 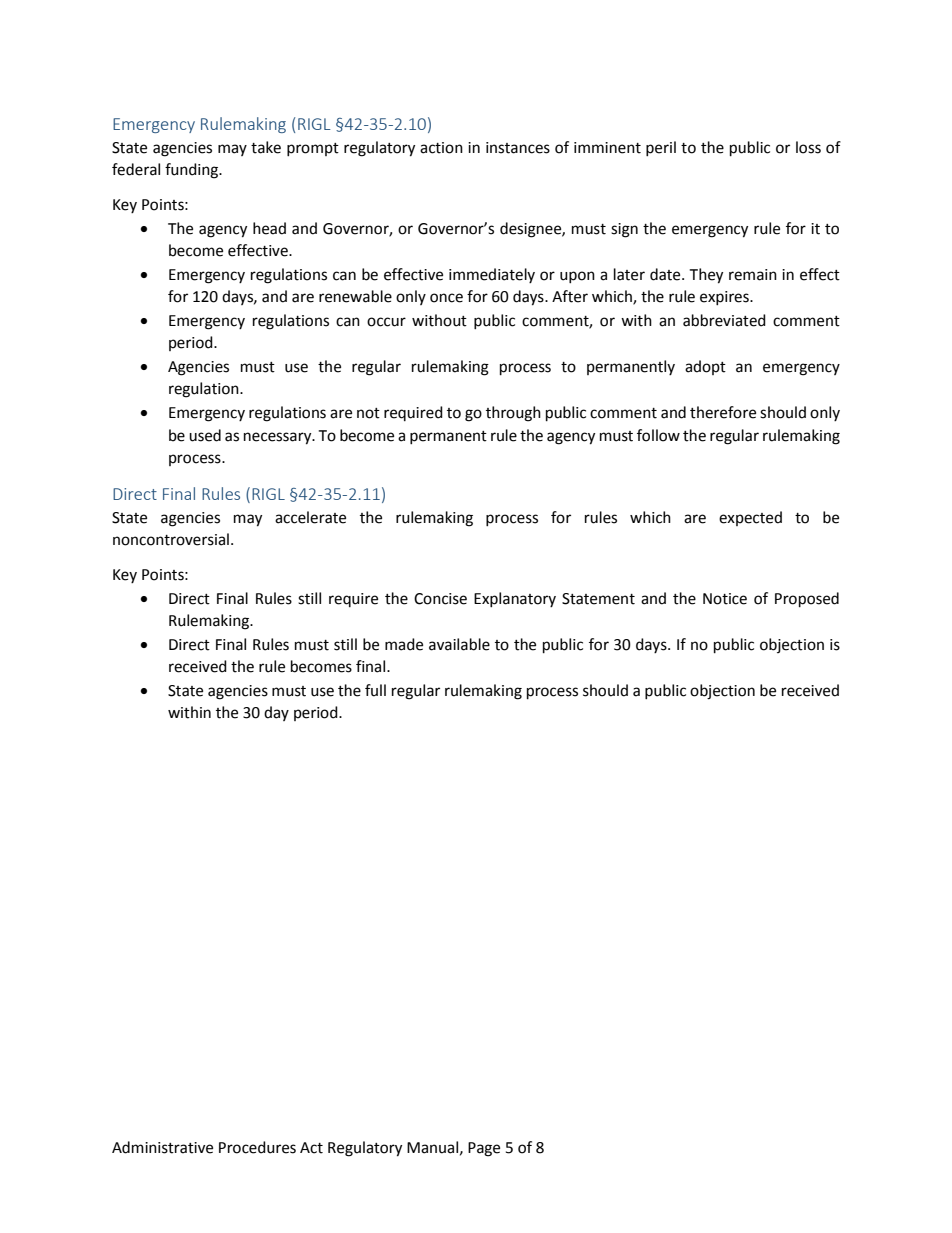 What do you see at coordinates (441, 148) in the screenshot?
I see `action` at bounding box center [441, 148].
